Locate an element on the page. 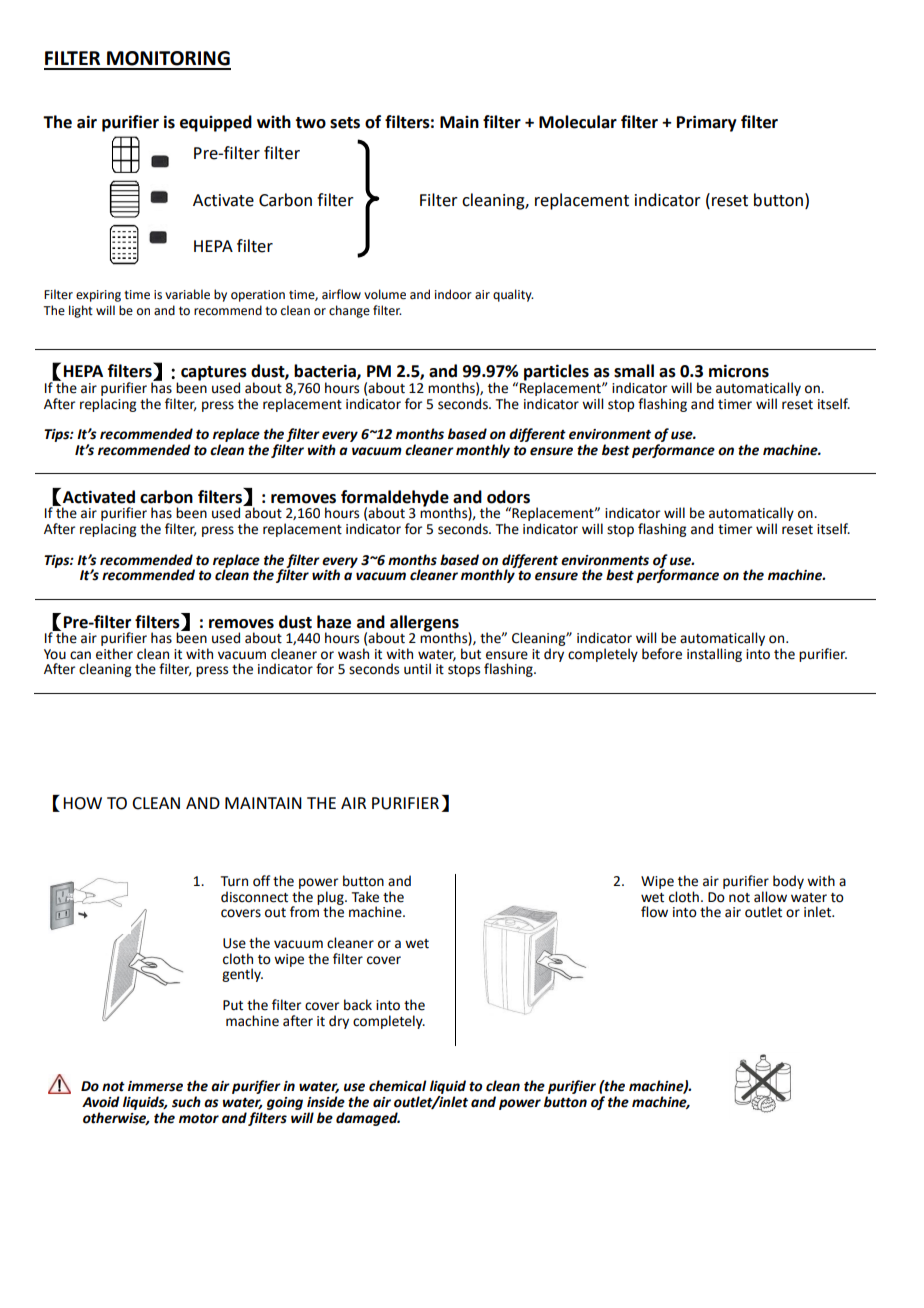 The width and height of the image is (924, 1308). immerse is located at coordinates (155, 1086).
